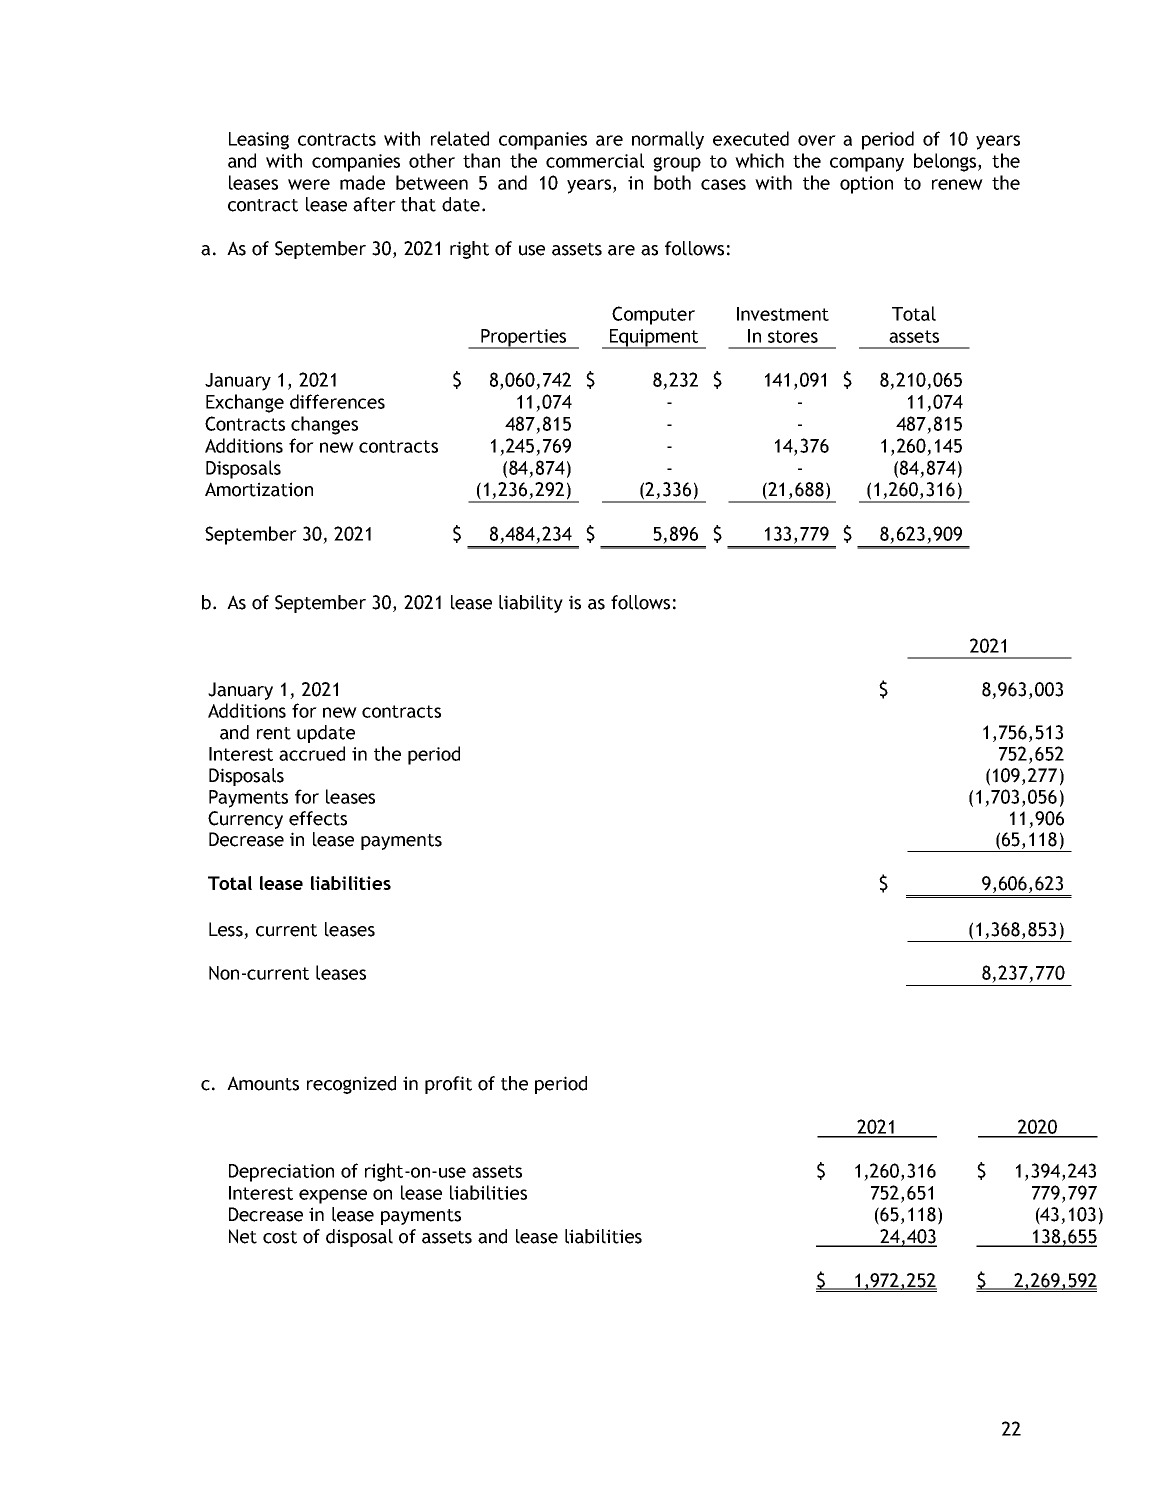 Image resolution: width=1155 pixels, height=1494 pixels. What do you see at coordinates (531, 604) in the screenshot?
I see `liability` at bounding box center [531, 604].
